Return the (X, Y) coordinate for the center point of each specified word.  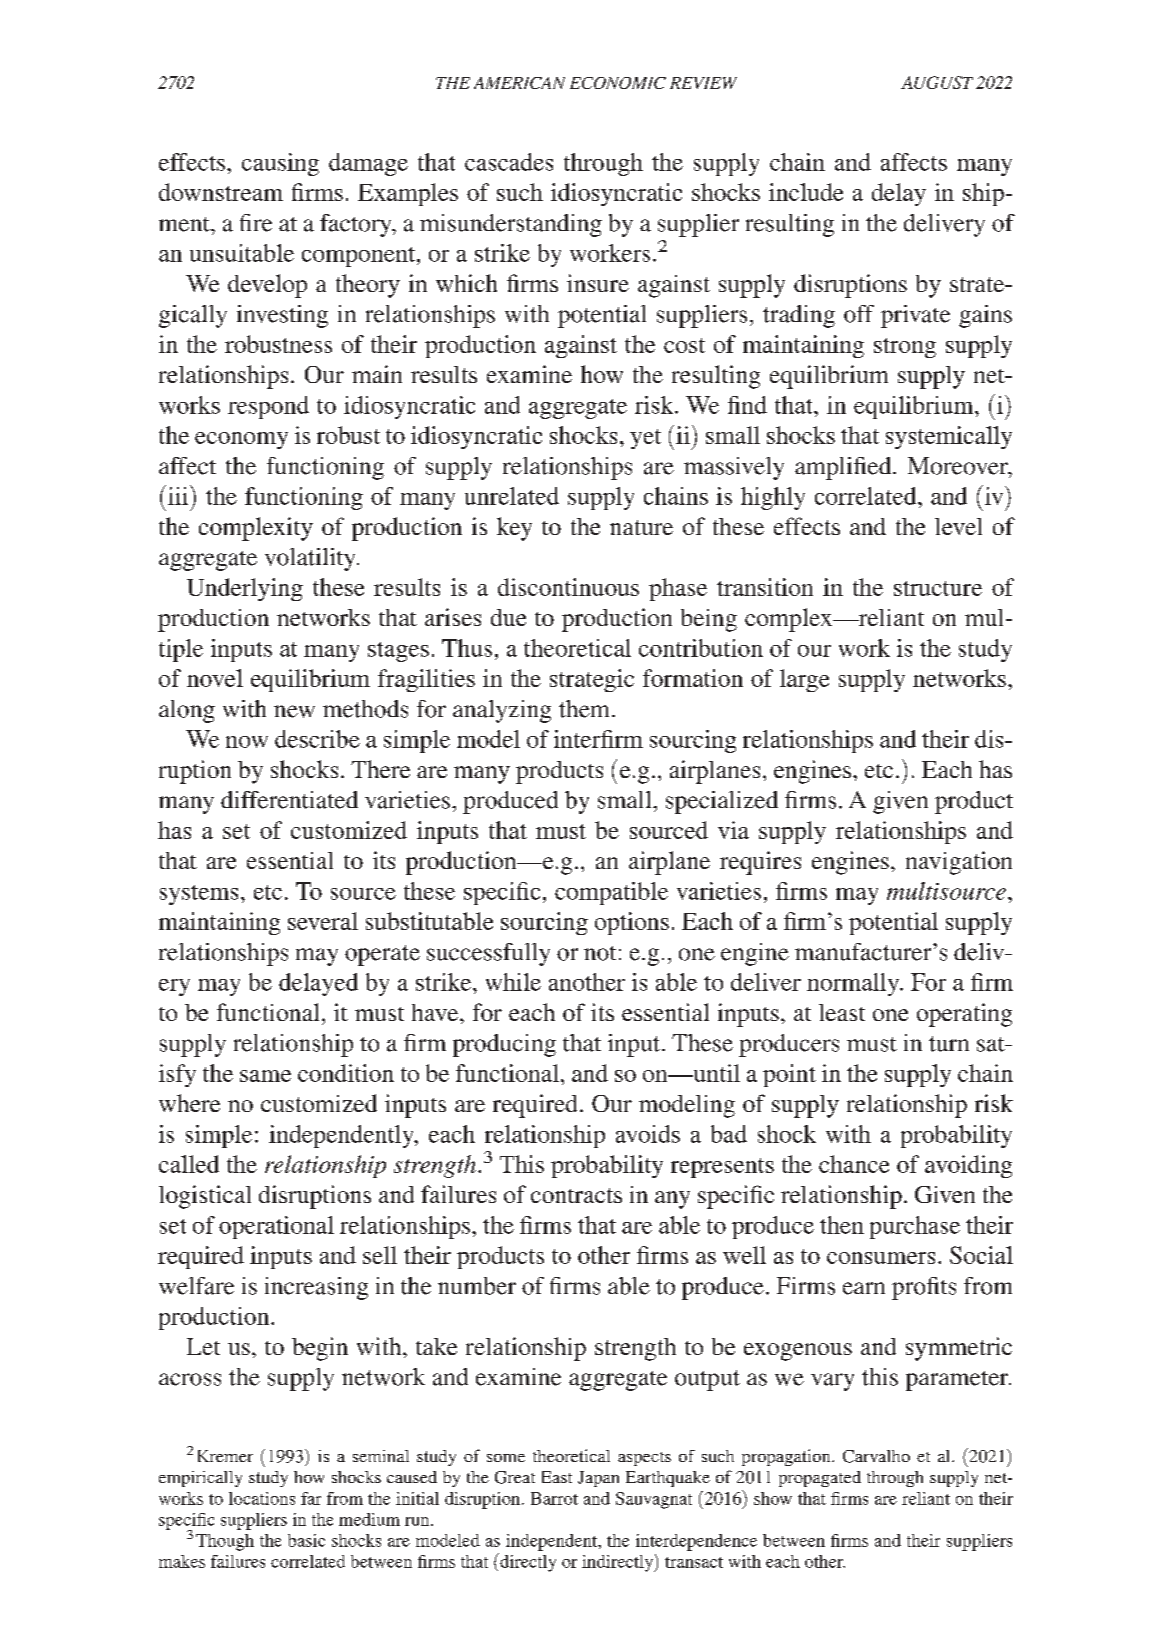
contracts (576, 1195)
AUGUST (937, 82)
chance (854, 1164)
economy (241, 440)
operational (276, 1227)
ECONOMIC (618, 83)
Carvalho (876, 1456)
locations (262, 1498)
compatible (611, 893)
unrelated (512, 496)
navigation (959, 863)
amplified (844, 468)
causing (280, 164)
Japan (598, 1479)
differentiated (289, 800)
